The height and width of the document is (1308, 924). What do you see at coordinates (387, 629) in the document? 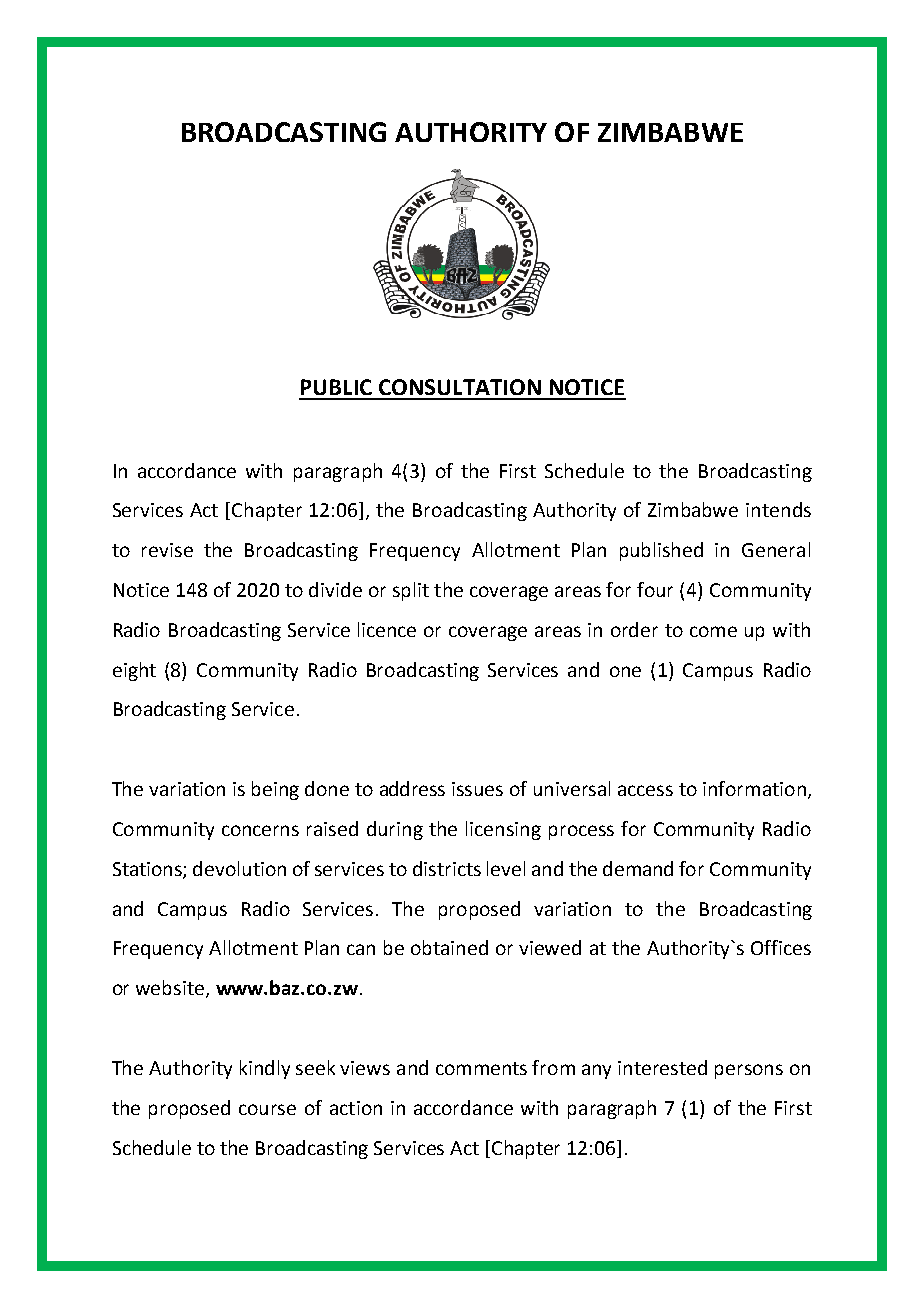
I see `licence` at bounding box center [387, 629].
